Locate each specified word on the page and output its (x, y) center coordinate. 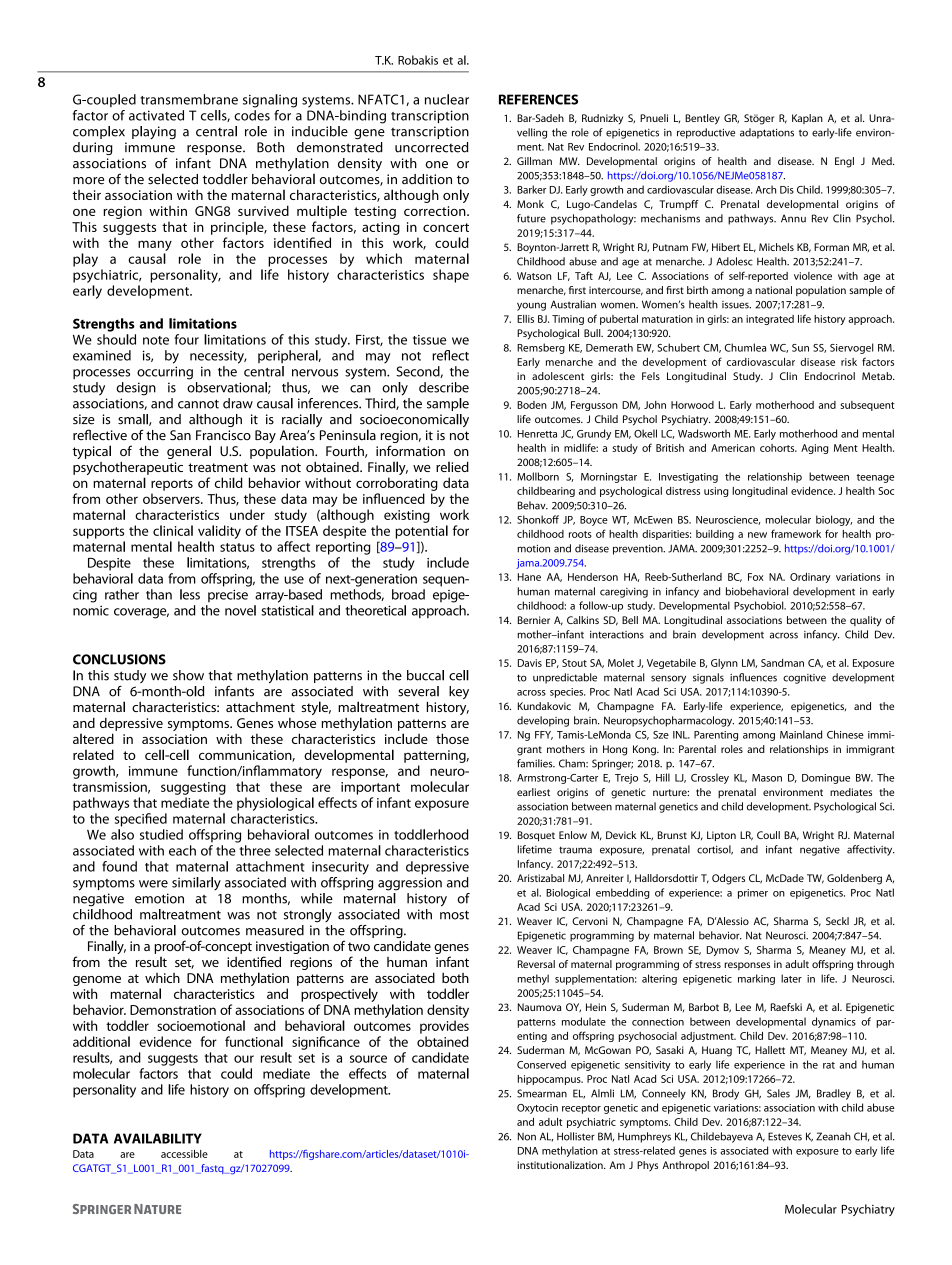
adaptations (767, 133)
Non (527, 1136)
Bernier (534, 620)
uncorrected (431, 147)
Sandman (782, 663)
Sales (778, 1093)
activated (156, 115)
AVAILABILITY (158, 1138)
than (159, 594)
